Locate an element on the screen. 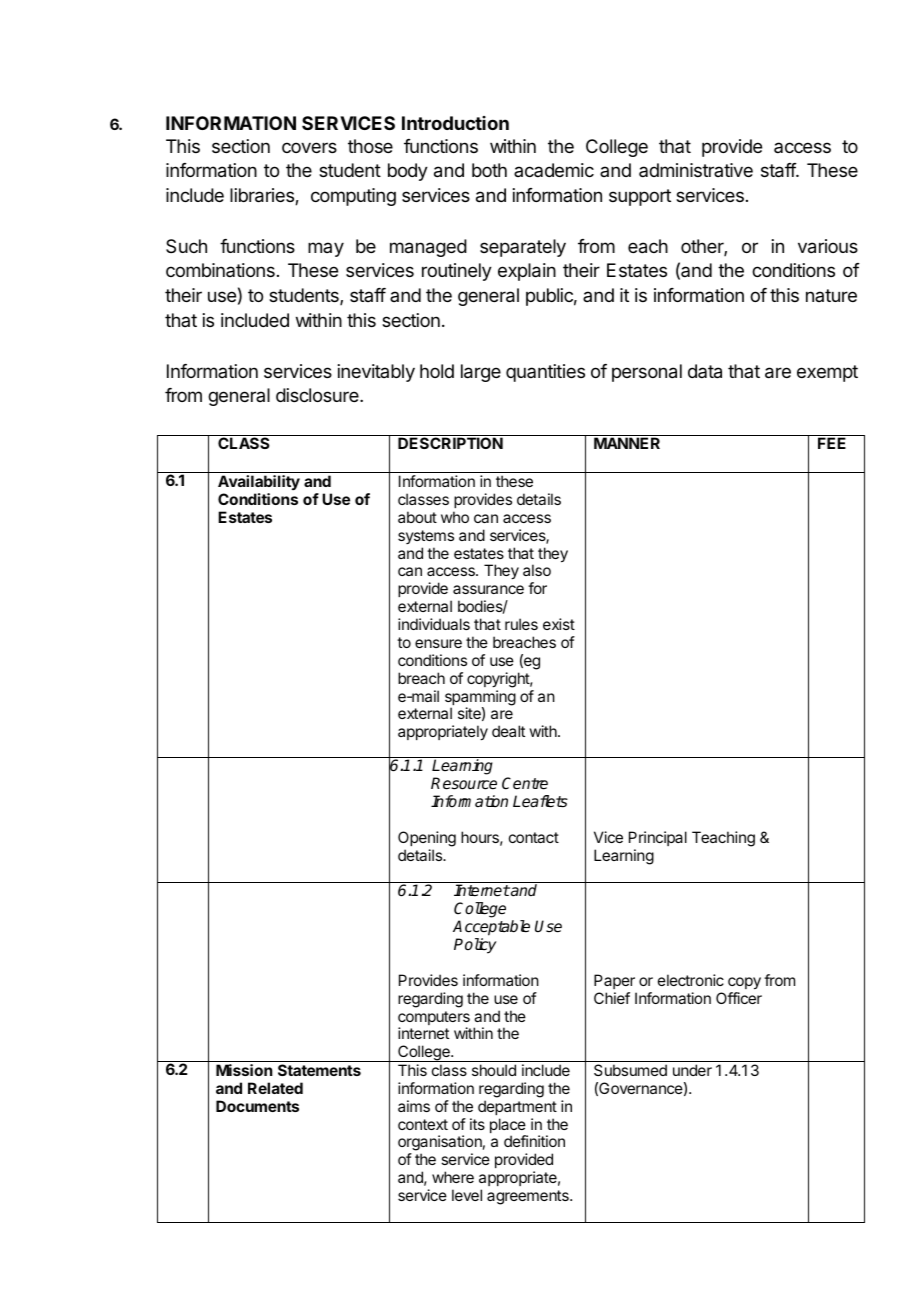  definition is located at coordinates (534, 1141).
